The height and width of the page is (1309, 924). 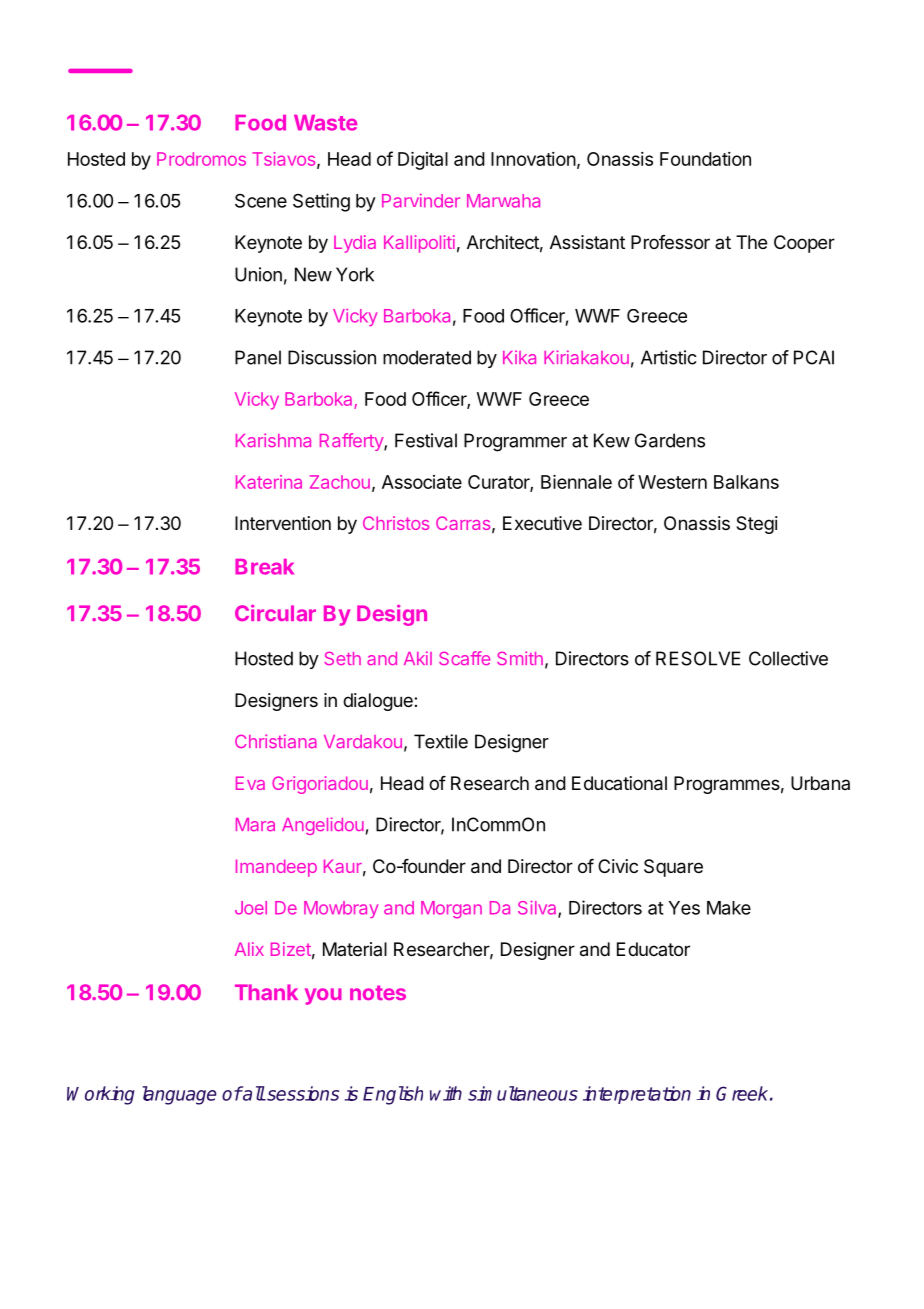 I want to click on simultaneous, so click(x=523, y=1093).
